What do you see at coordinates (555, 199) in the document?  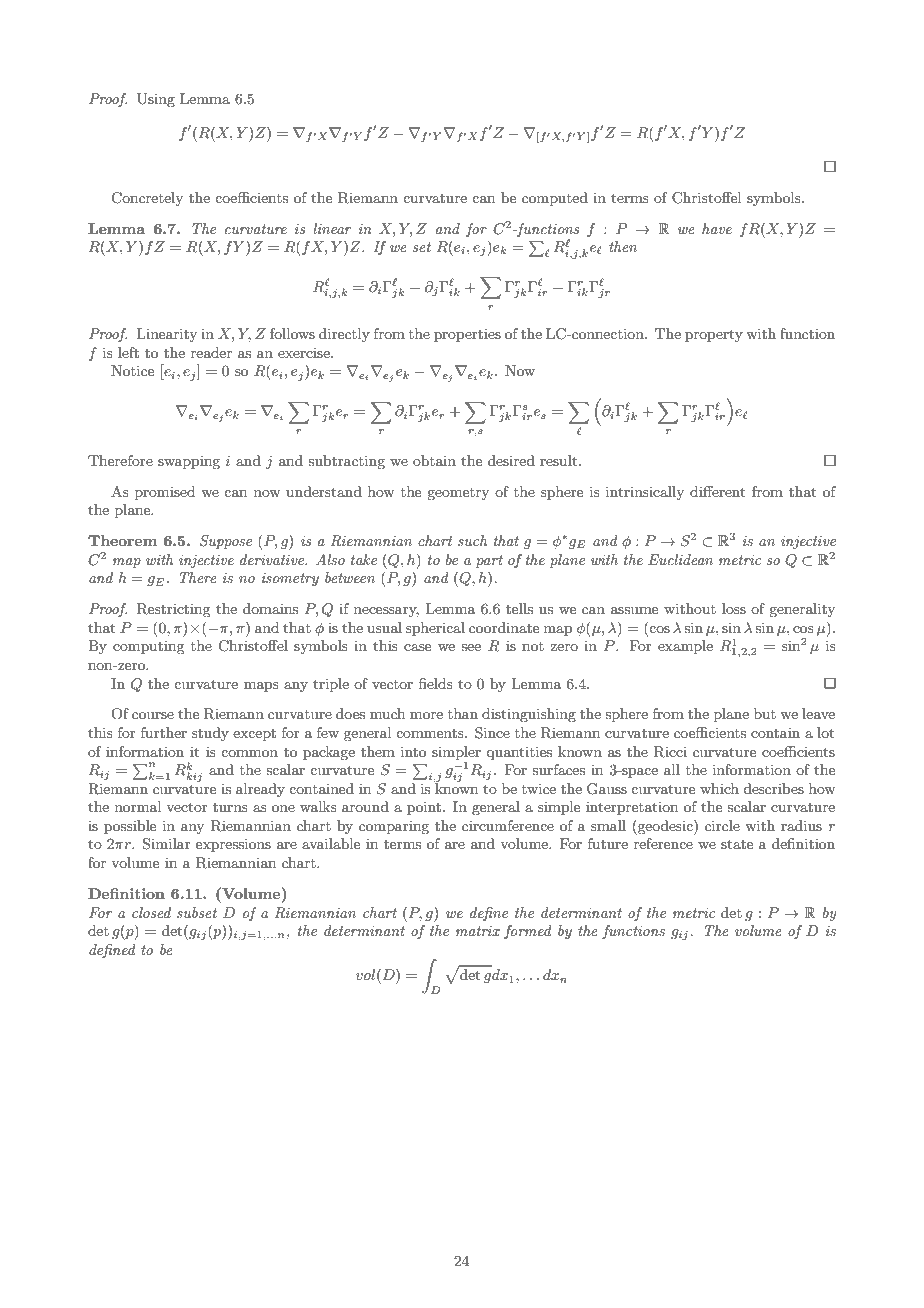 I see `computed` at bounding box center [555, 199].
